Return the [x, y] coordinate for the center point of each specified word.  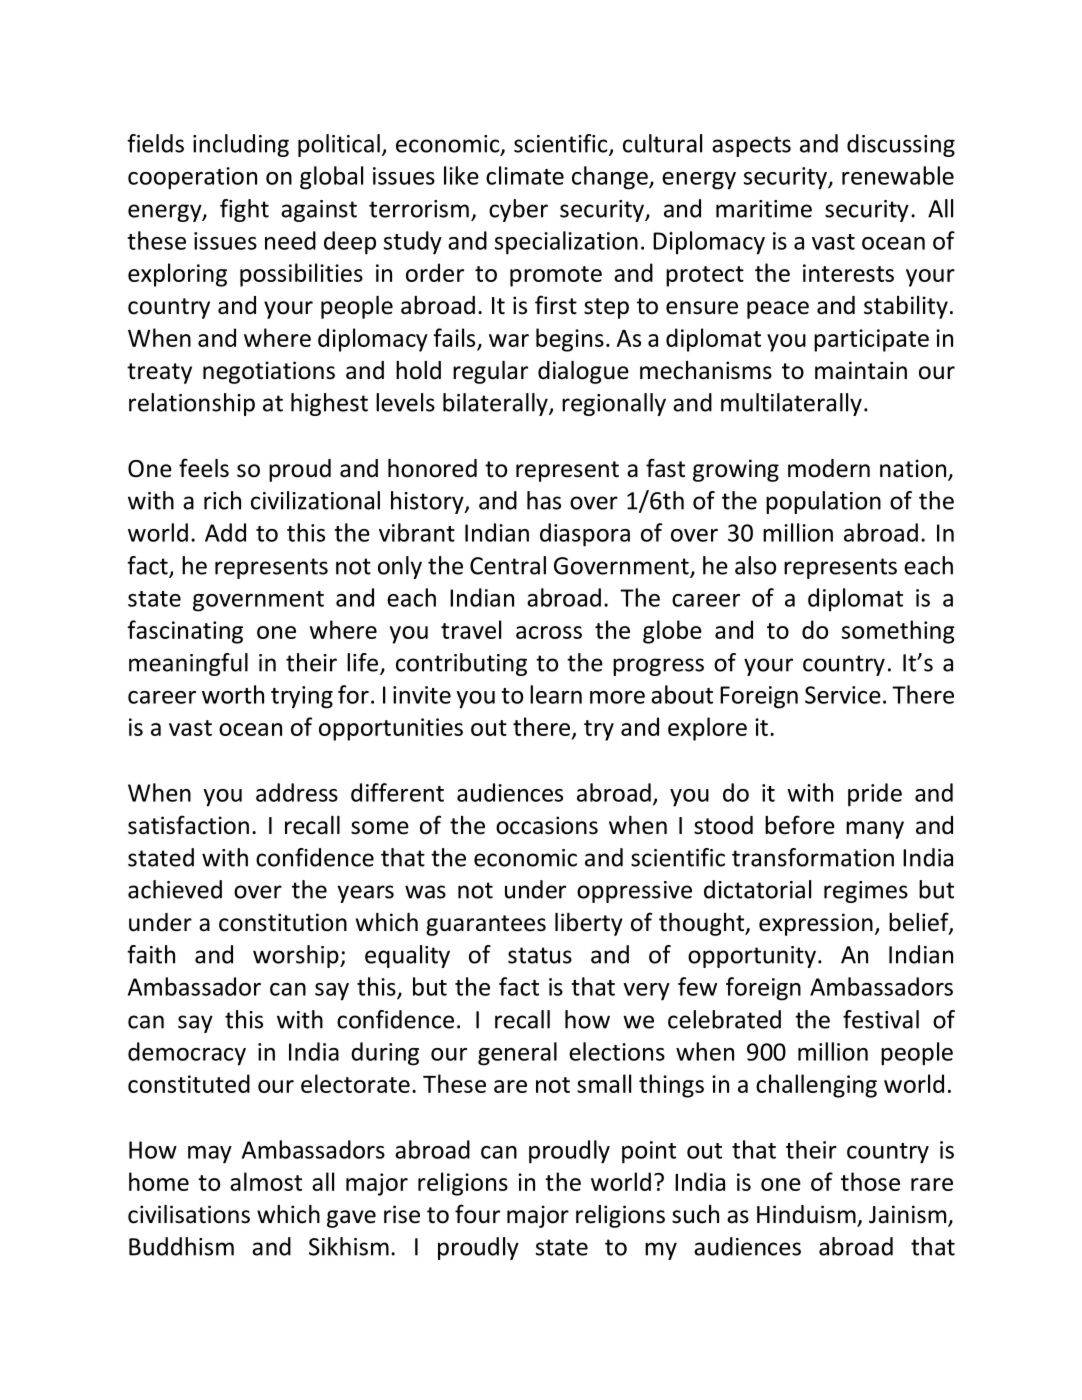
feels [204, 468]
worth [233, 694]
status [540, 955]
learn [556, 694]
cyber [518, 210]
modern [829, 468]
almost [266, 1181]
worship [297, 956]
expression [816, 924]
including [241, 145]
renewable [898, 175]
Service [843, 695]
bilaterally [496, 404]
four [477, 1214]
